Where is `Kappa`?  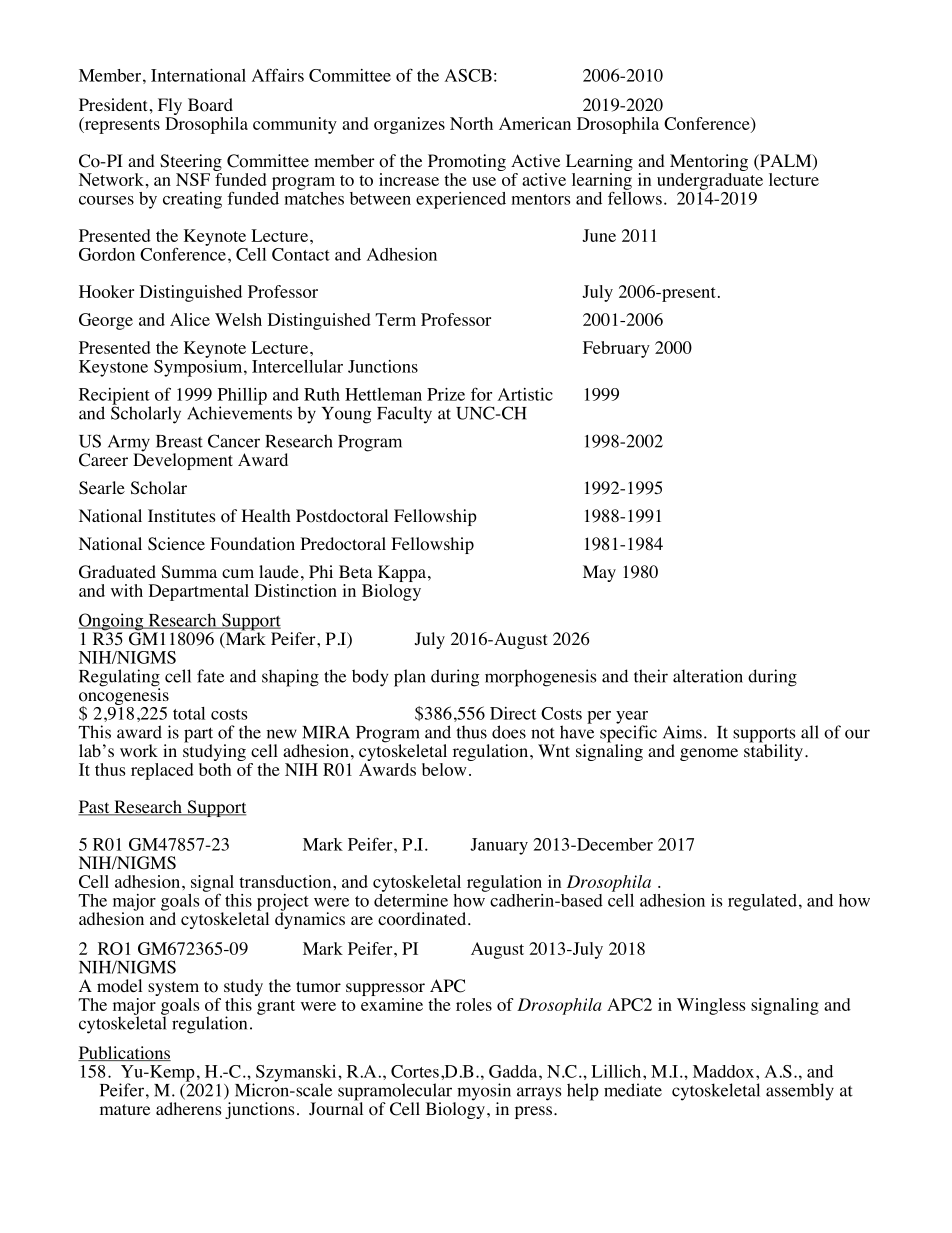 Kappa is located at coordinates (400, 575).
